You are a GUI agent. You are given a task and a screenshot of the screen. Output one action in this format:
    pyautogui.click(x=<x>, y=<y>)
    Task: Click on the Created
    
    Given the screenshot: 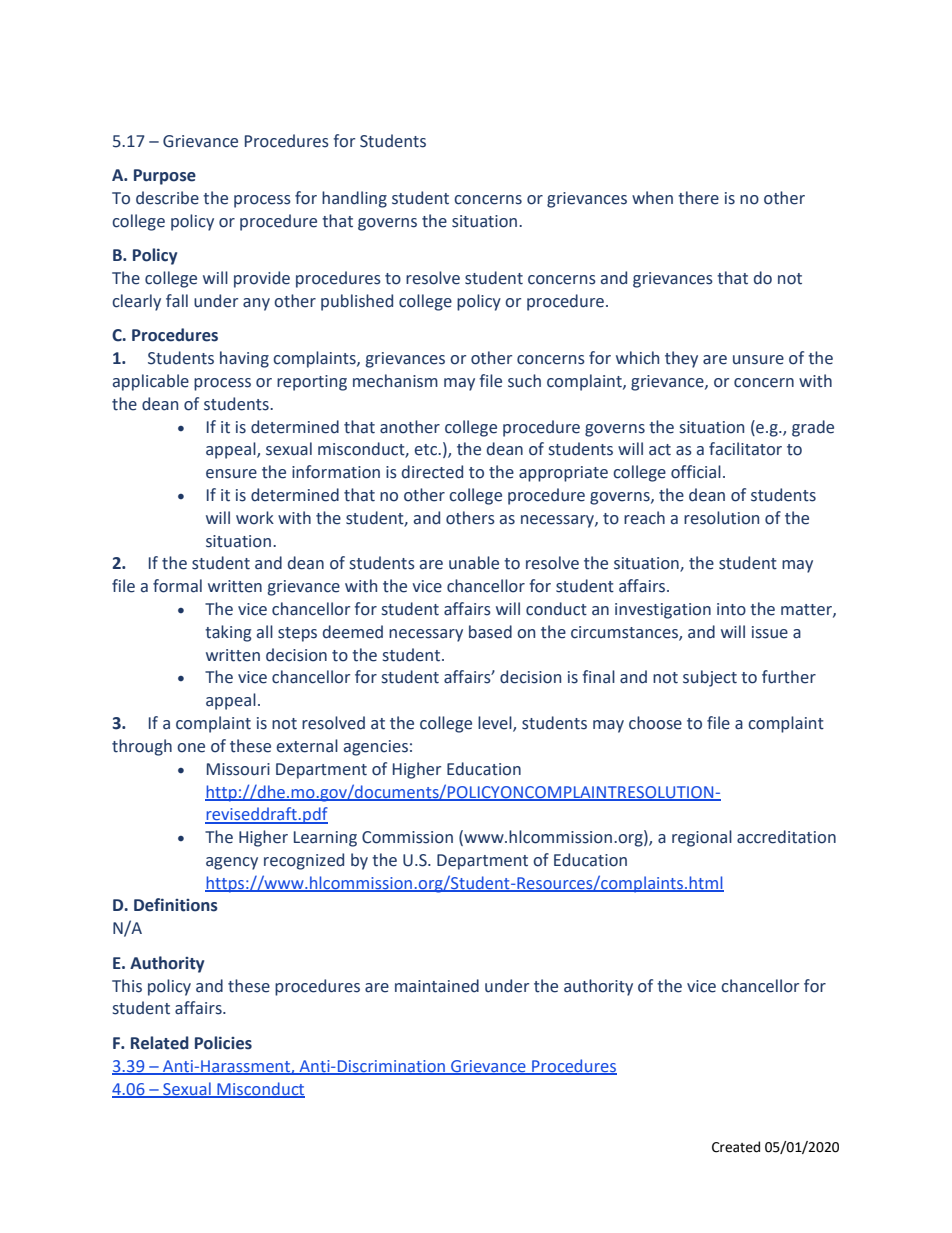 What is the action you would take?
    pyautogui.click(x=736, y=1147)
